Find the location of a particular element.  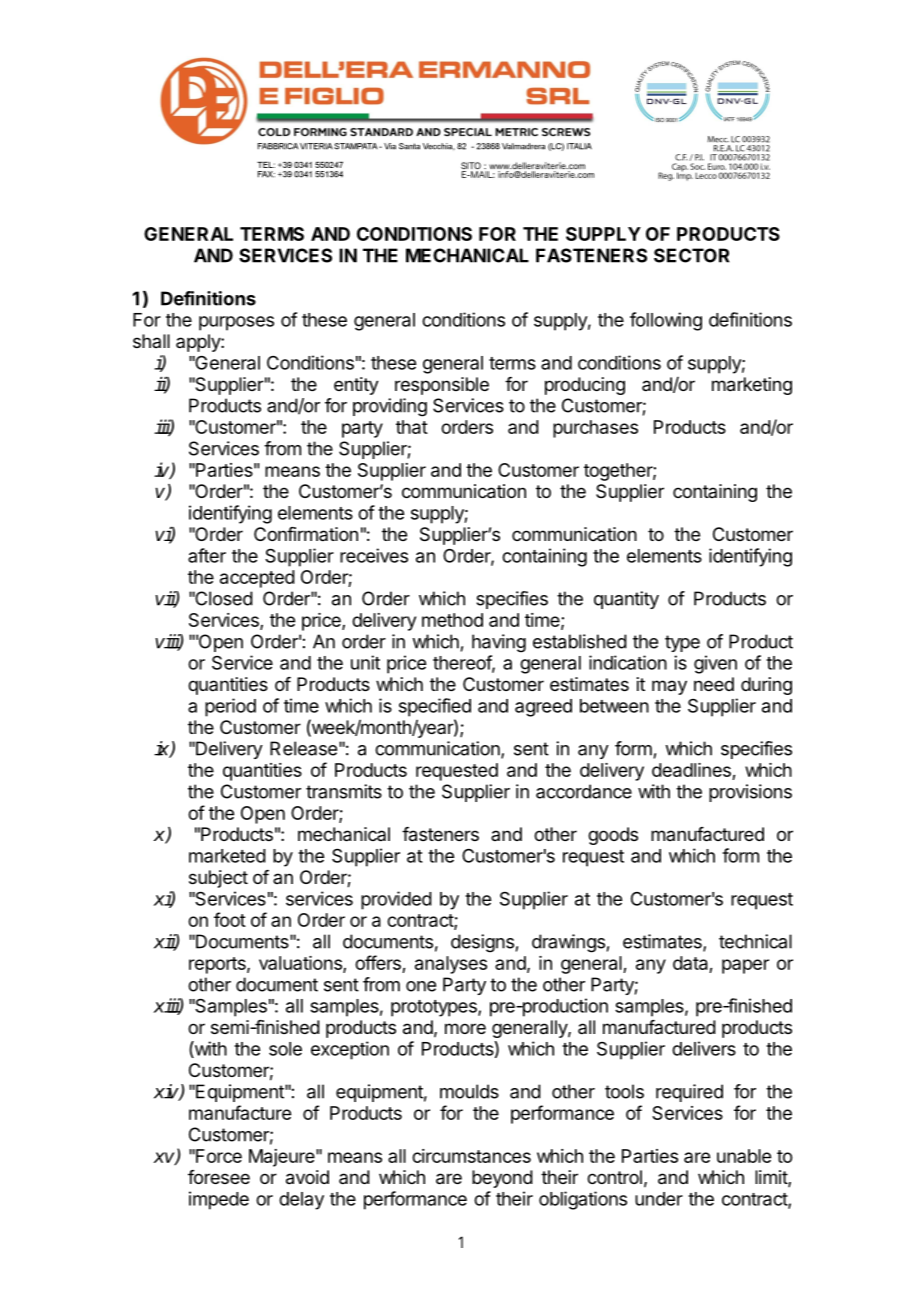

period is located at coordinates (230, 707).
